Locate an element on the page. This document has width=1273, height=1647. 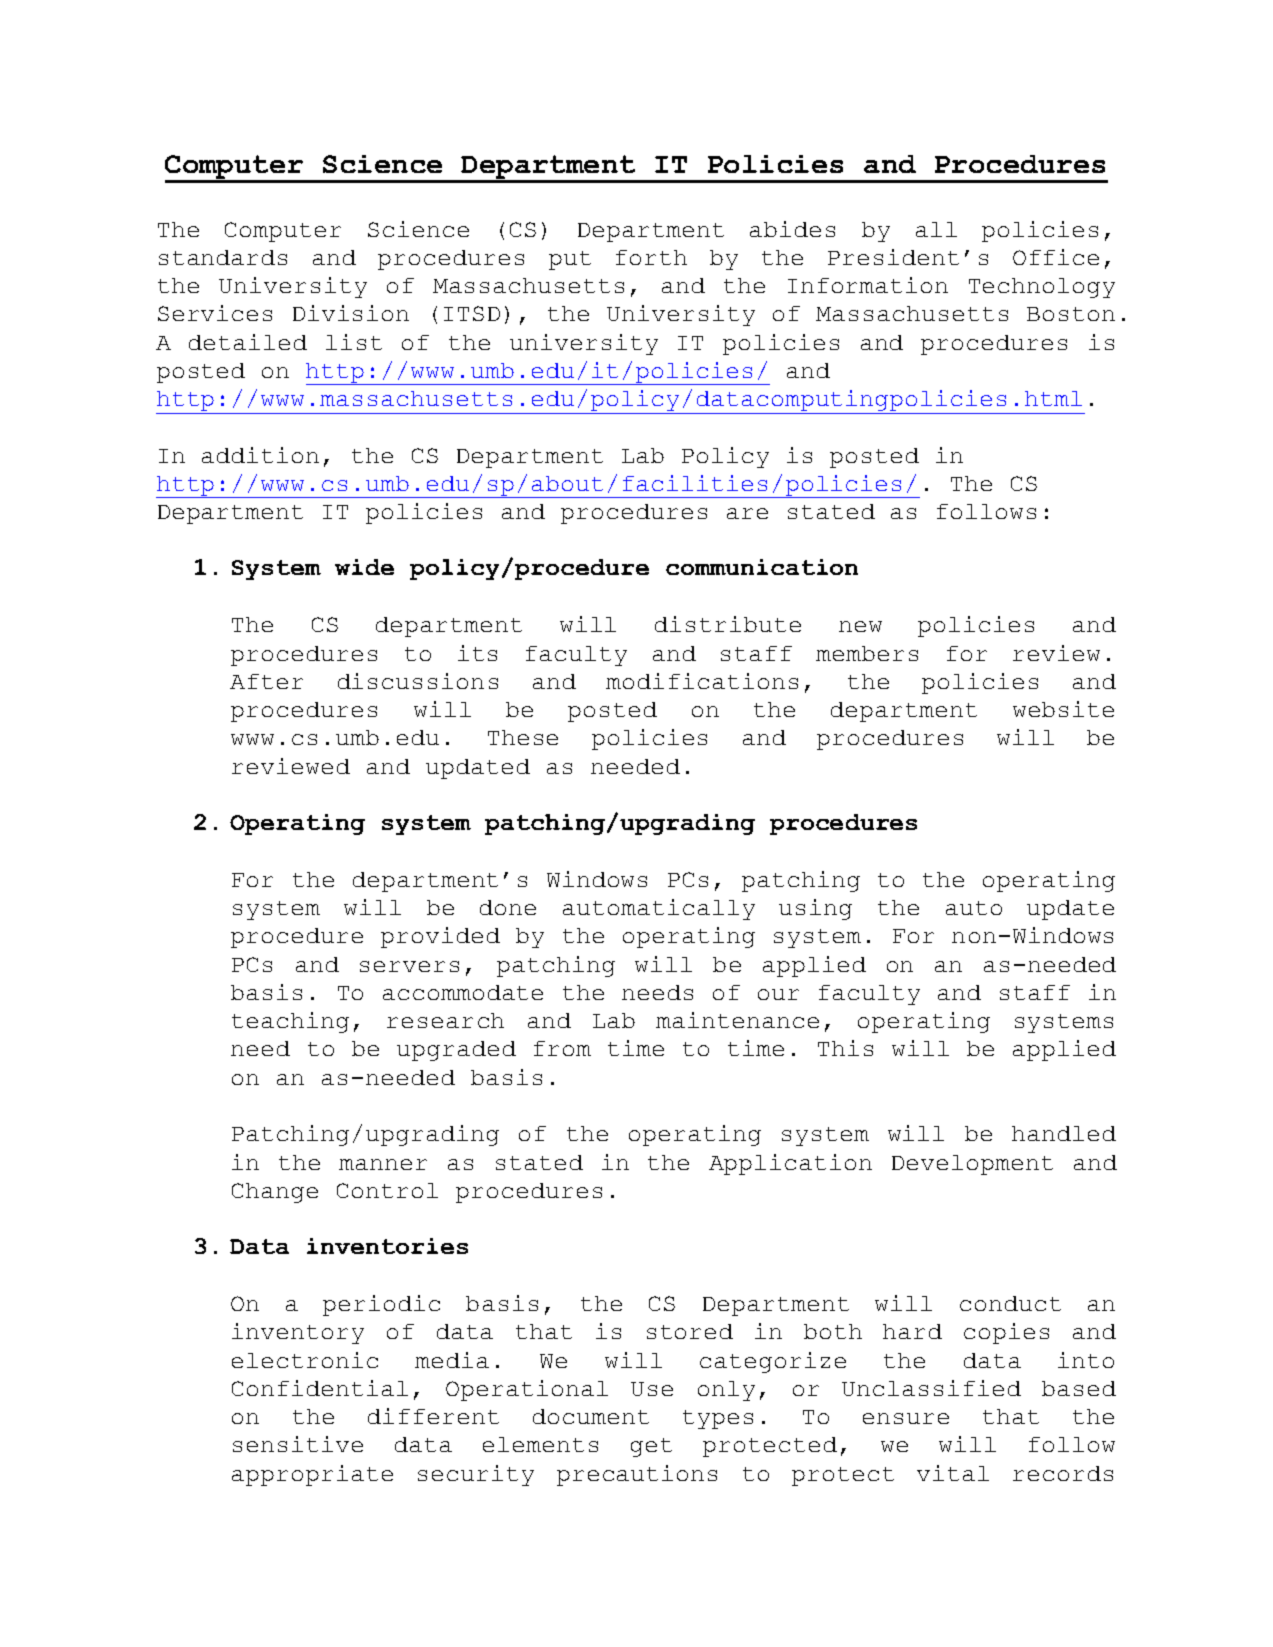
website is located at coordinates (1063, 709).
